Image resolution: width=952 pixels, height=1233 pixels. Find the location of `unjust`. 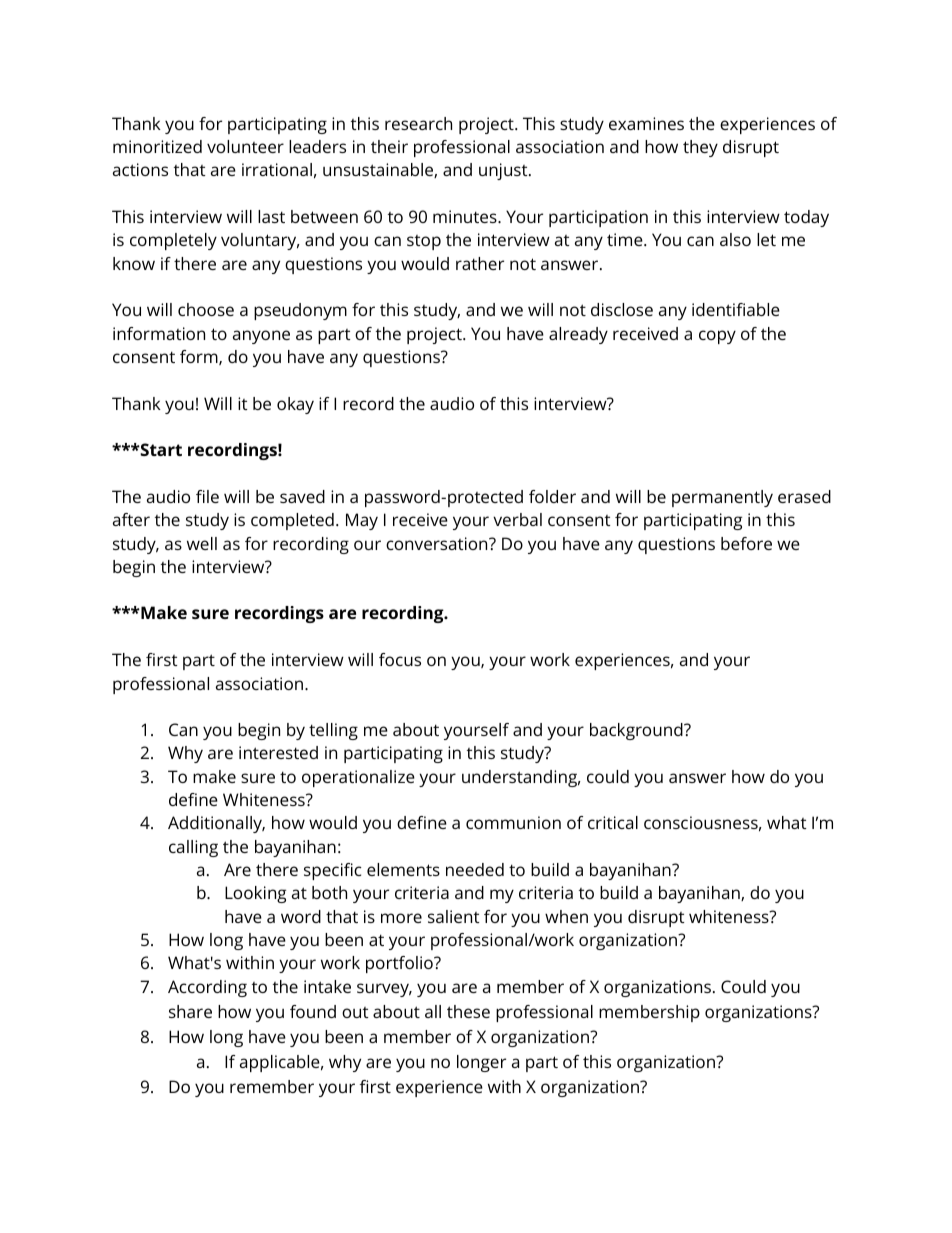

unjust is located at coordinates (504, 171).
